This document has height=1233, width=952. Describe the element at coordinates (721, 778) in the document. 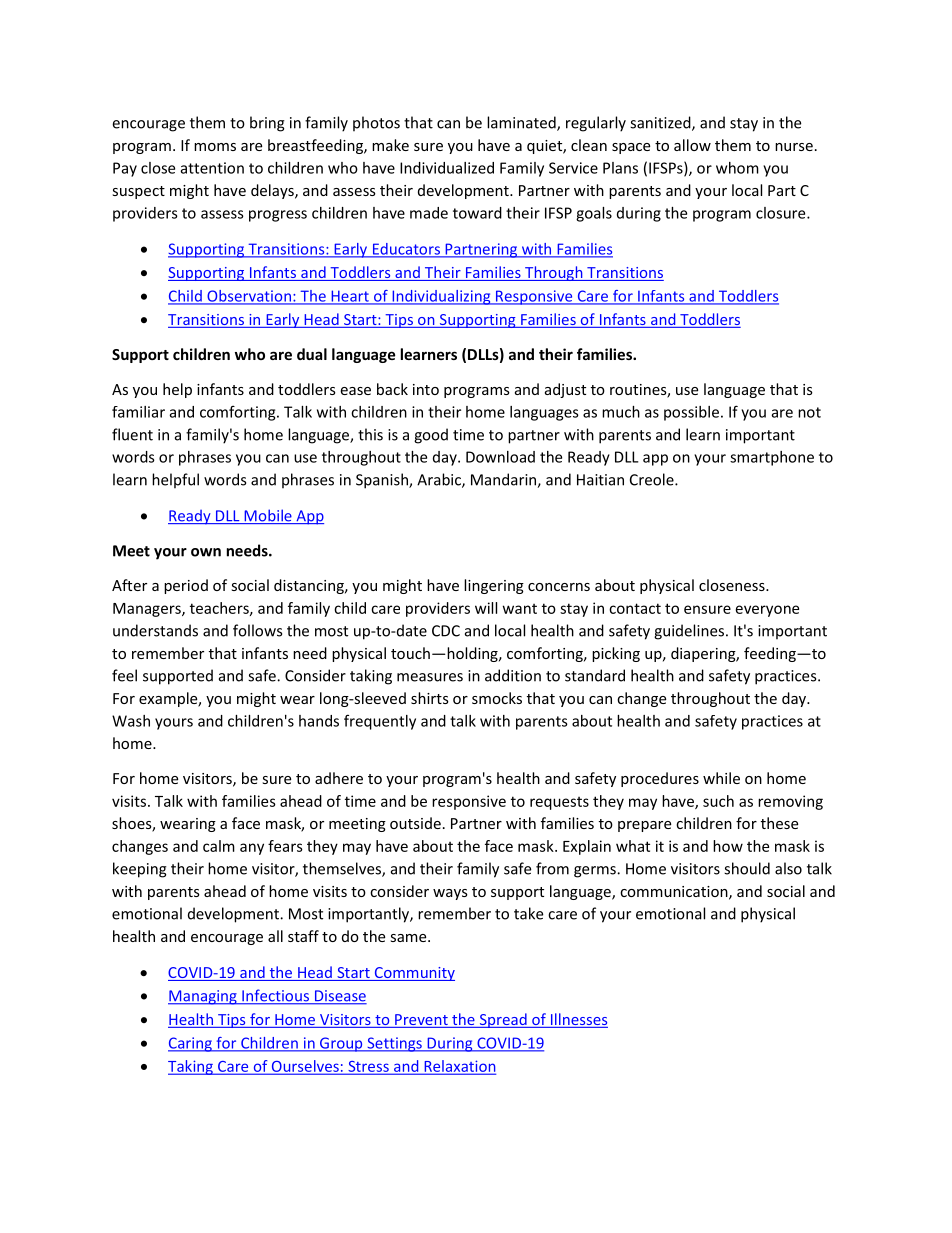

I see `while` at that location.
